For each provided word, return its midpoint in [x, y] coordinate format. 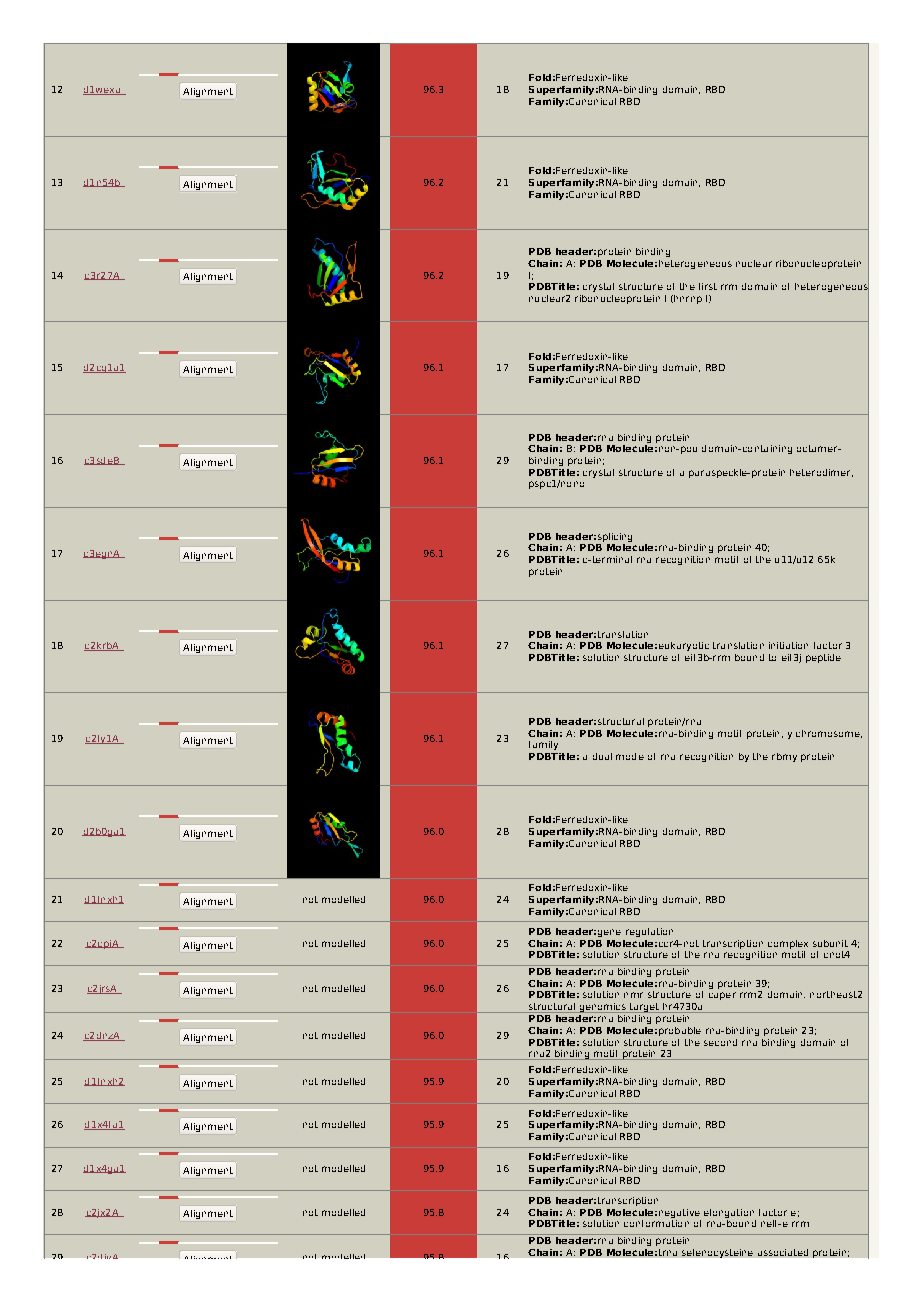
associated [783, 1252]
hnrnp [687, 299]
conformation [656, 1222]
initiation [788, 645]
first [708, 286]
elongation [729, 1213]
